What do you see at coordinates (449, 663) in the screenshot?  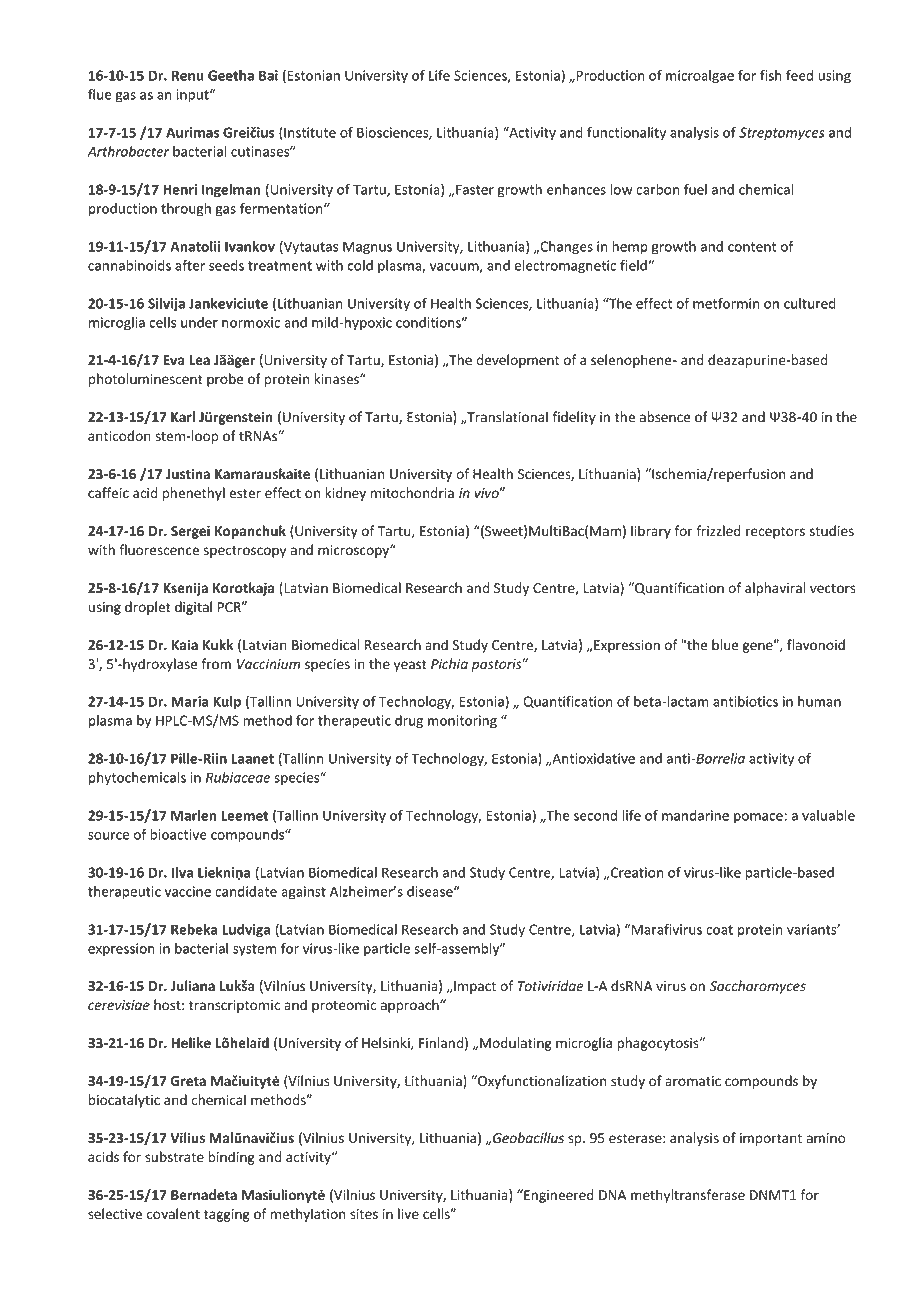 I see `Pichia` at bounding box center [449, 663].
